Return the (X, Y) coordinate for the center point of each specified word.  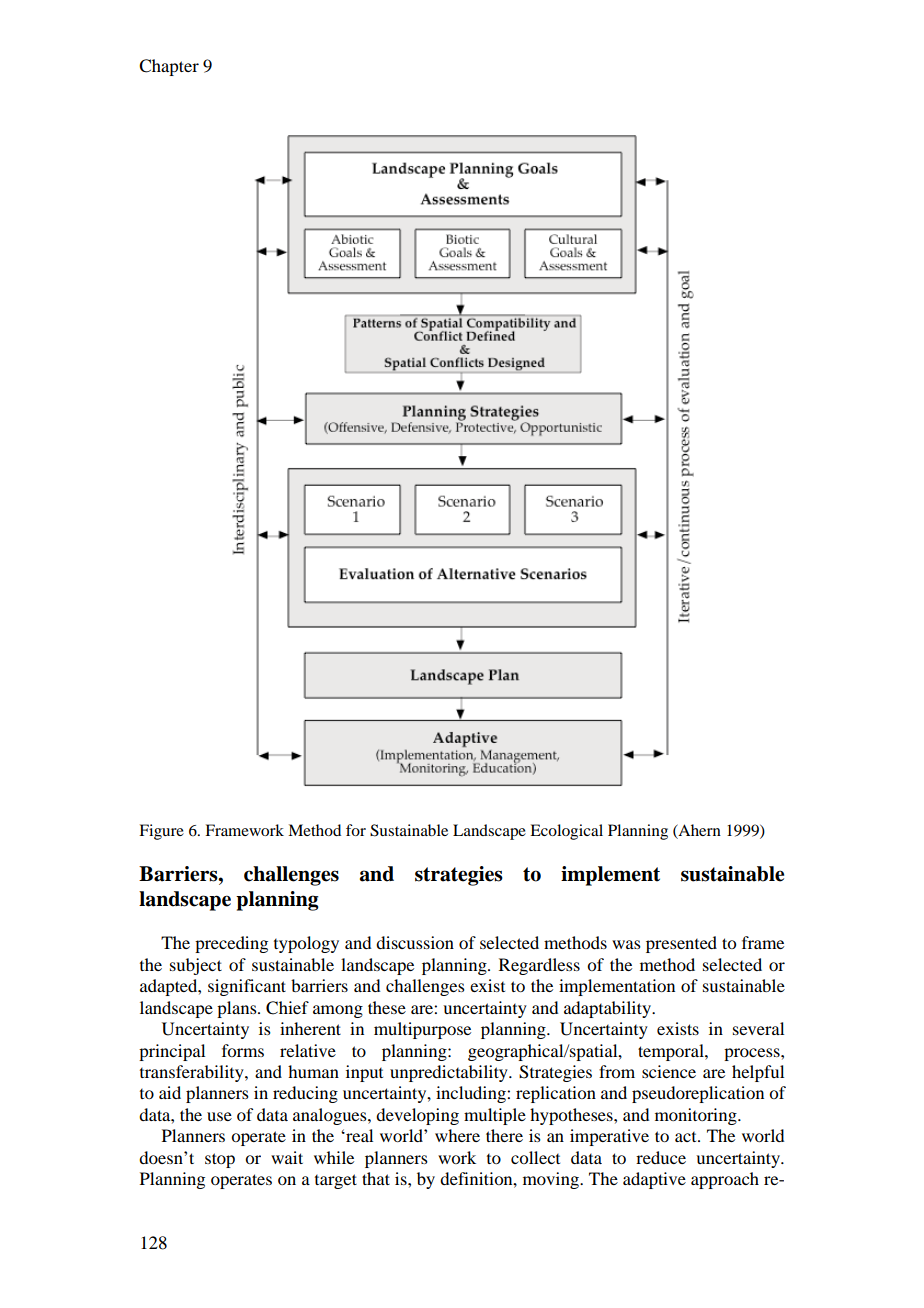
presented (681, 944)
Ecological (566, 832)
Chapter (169, 67)
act (687, 1137)
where (457, 1135)
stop (220, 1160)
